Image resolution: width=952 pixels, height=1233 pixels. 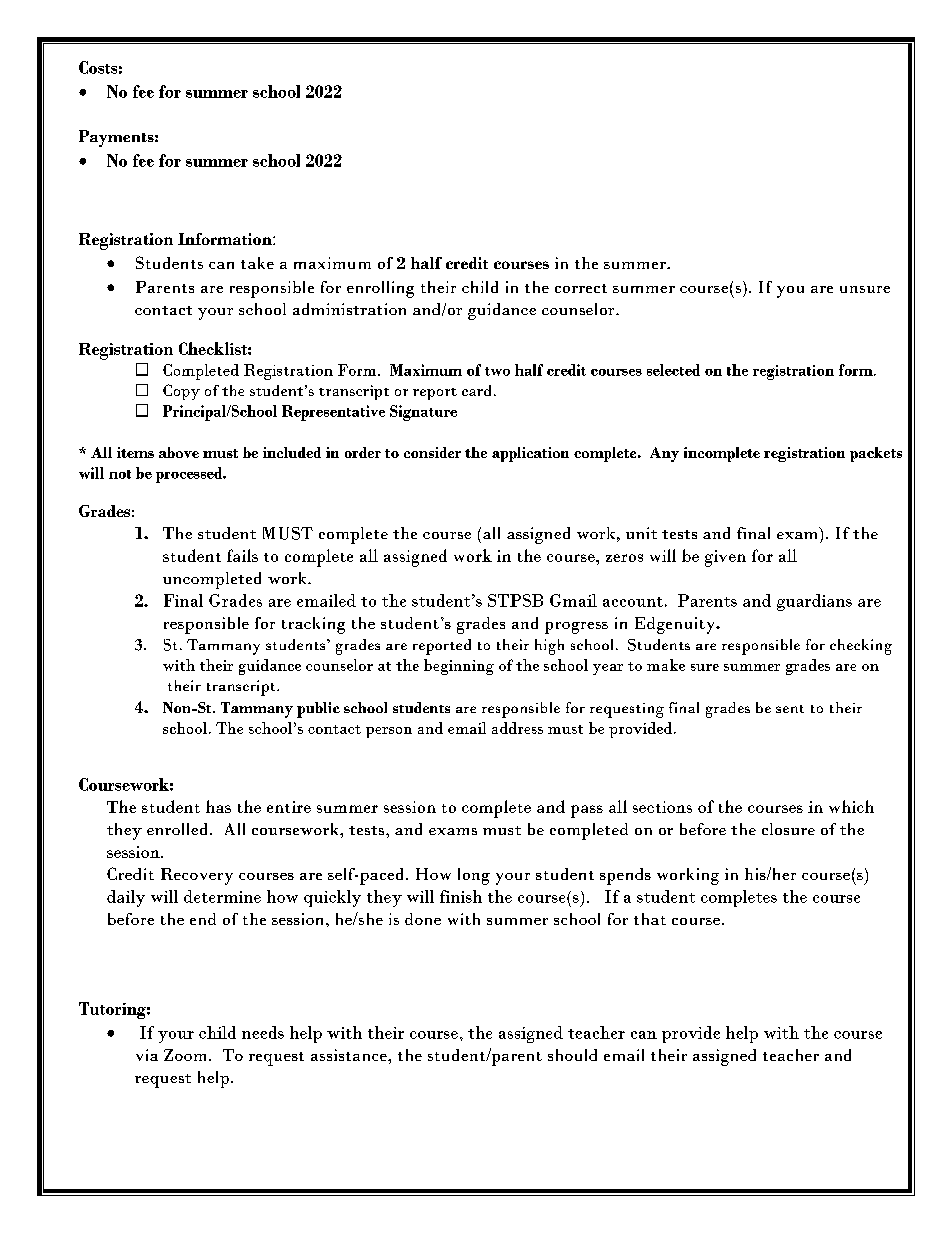 What do you see at coordinates (725, 558) in the screenshot?
I see `given` at bounding box center [725, 558].
